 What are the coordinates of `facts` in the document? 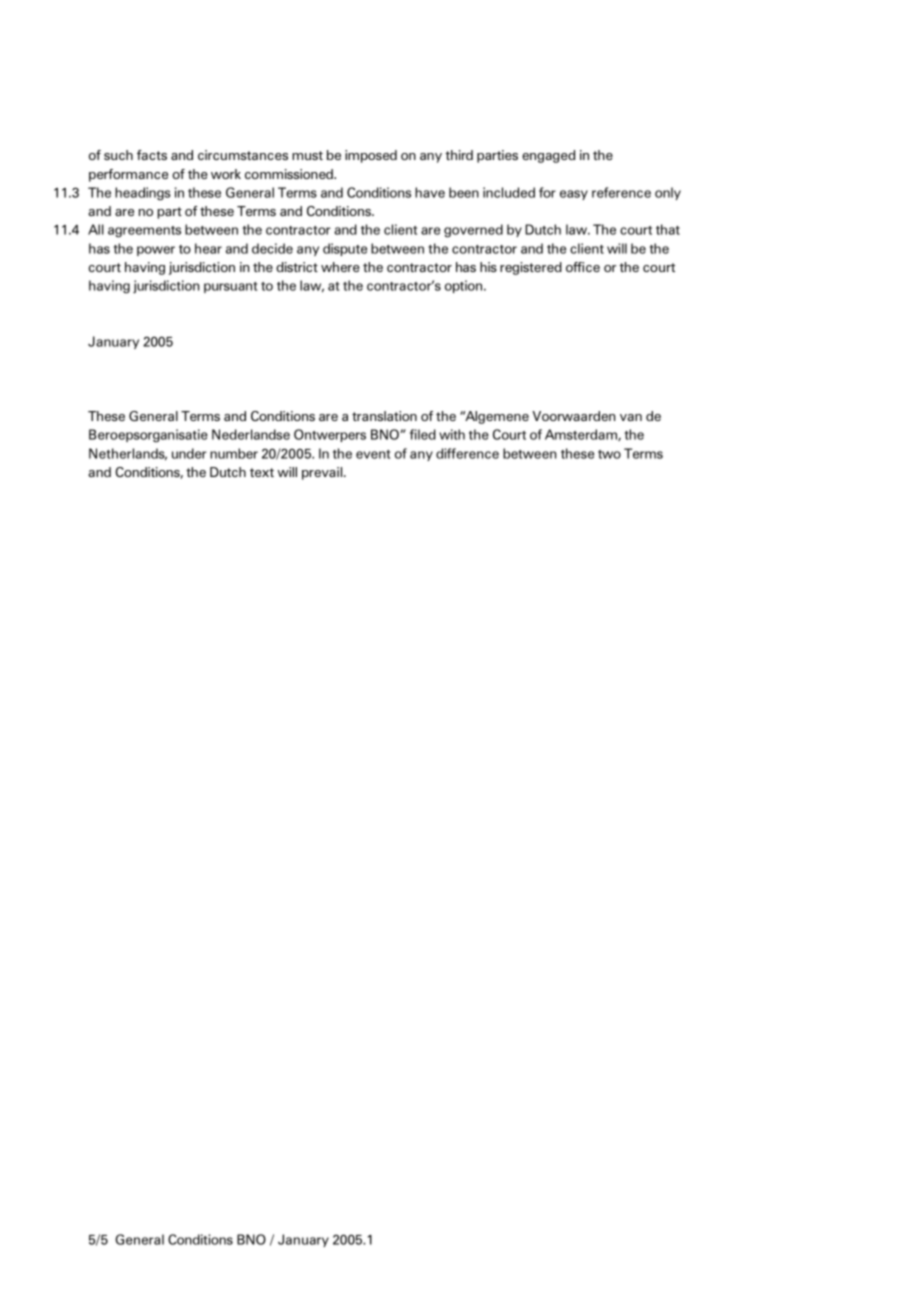 It's located at (152, 155).
